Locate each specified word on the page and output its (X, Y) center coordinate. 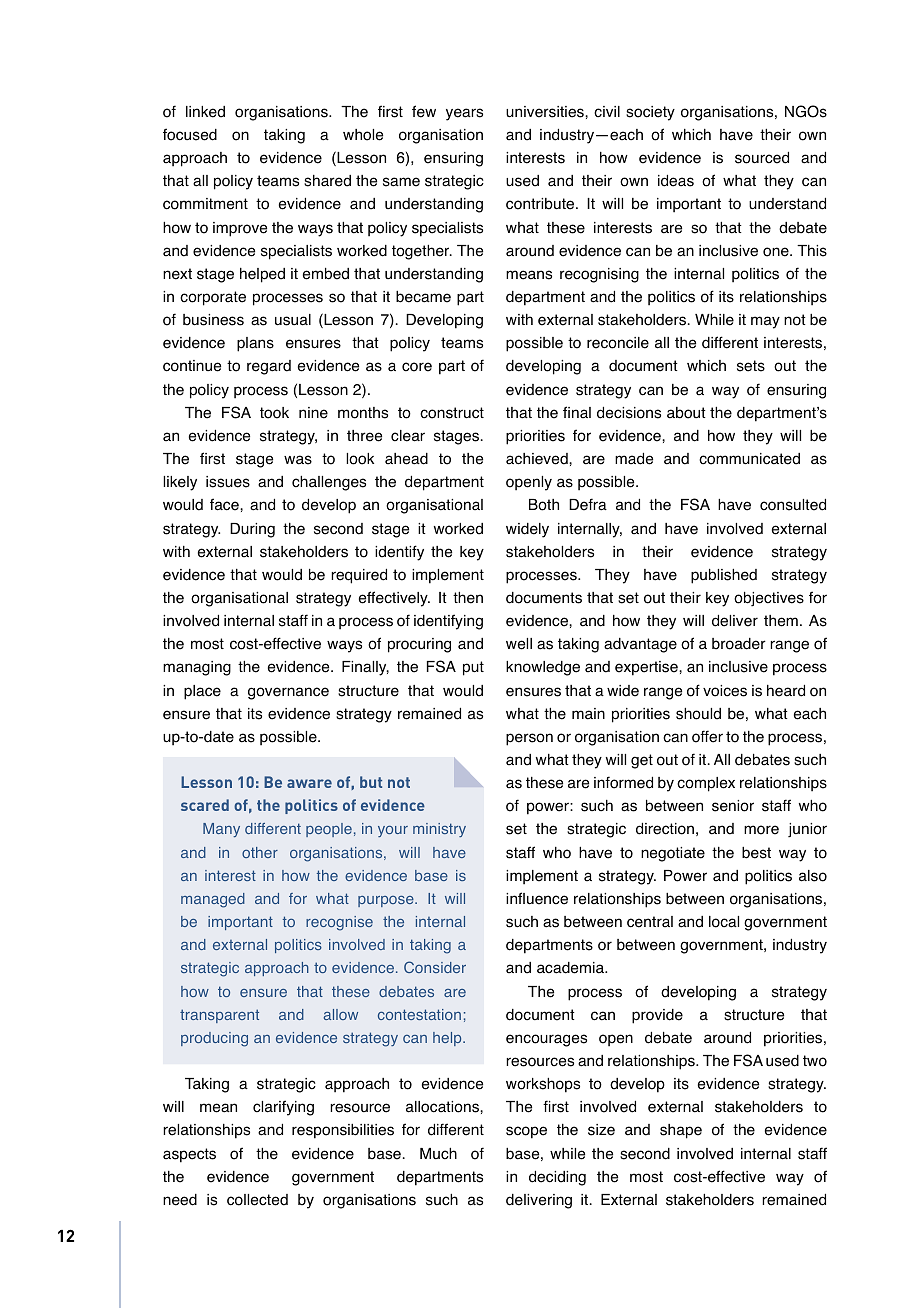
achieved (538, 459)
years (464, 114)
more (761, 830)
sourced (762, 158)
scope (526, 1132)
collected (257, 1200)
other (260, 852)
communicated (749, 459)
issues (228, 482)
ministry (439, 830)
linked (205, 112)
